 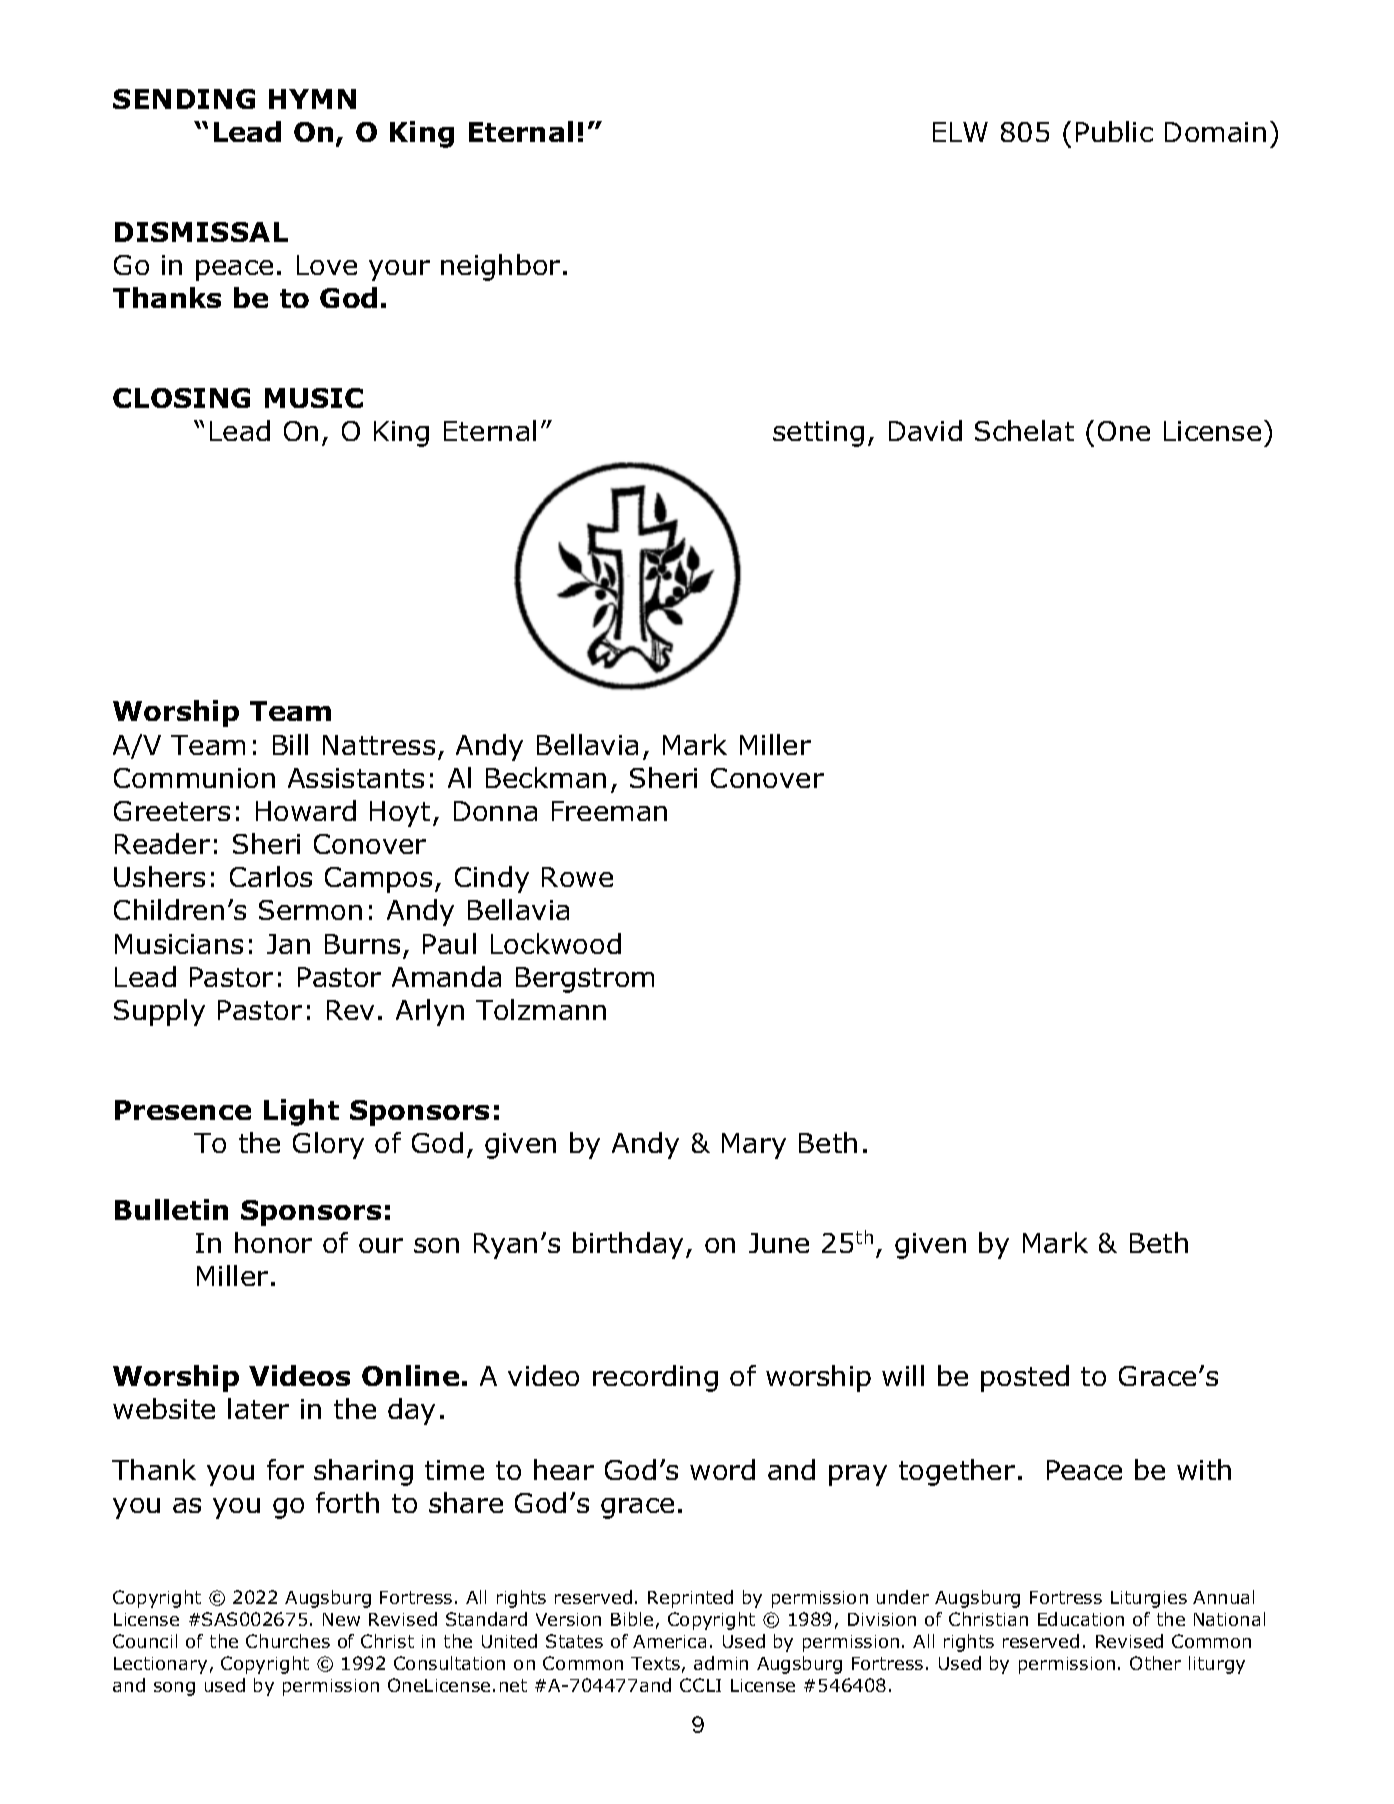 What do you see at coordinates (1081, 1619) in the screenshot?
I see `Education` at bounding box center [1081, 1619].
